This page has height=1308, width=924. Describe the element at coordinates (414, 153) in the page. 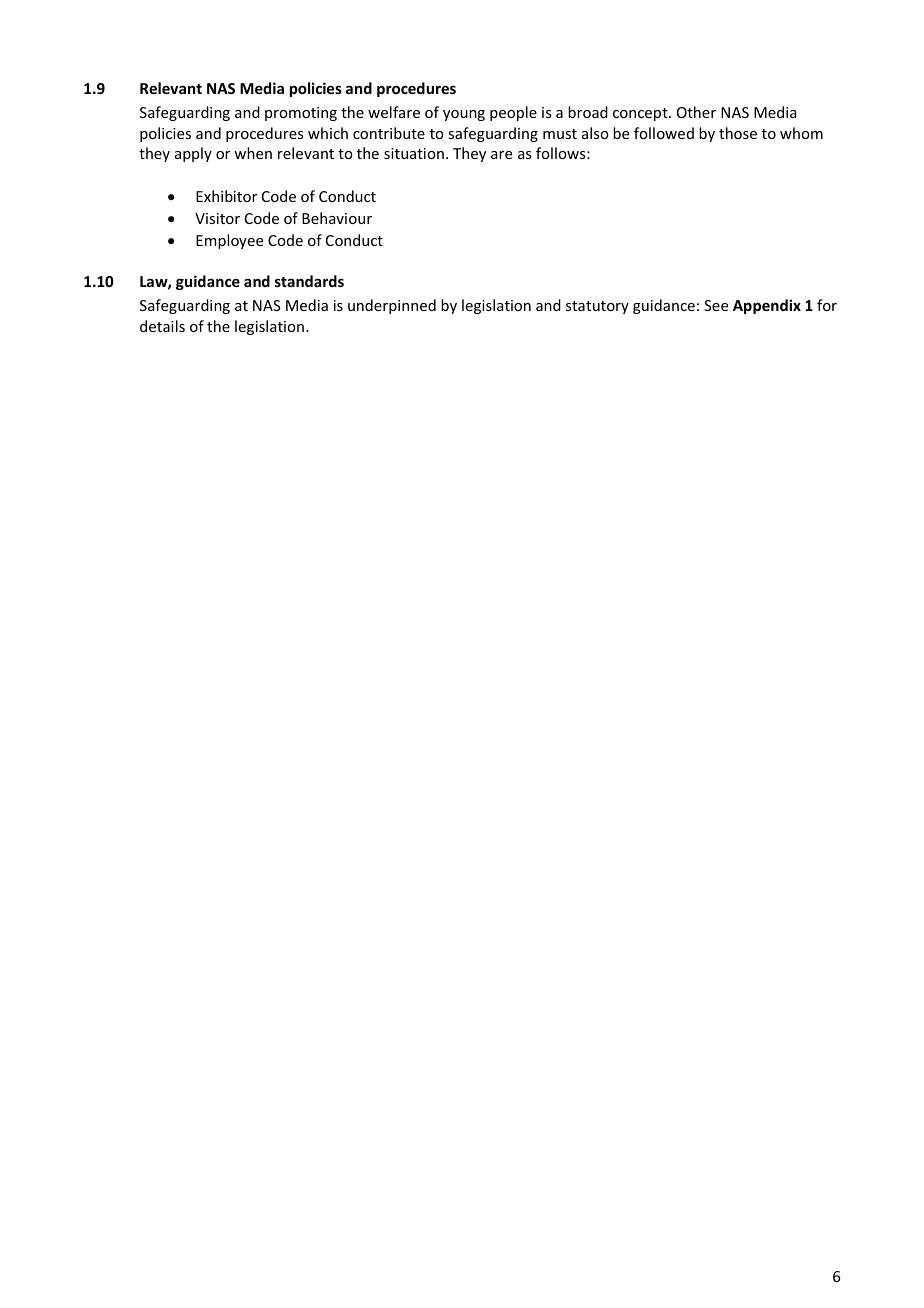

I see `situation` at that location.
